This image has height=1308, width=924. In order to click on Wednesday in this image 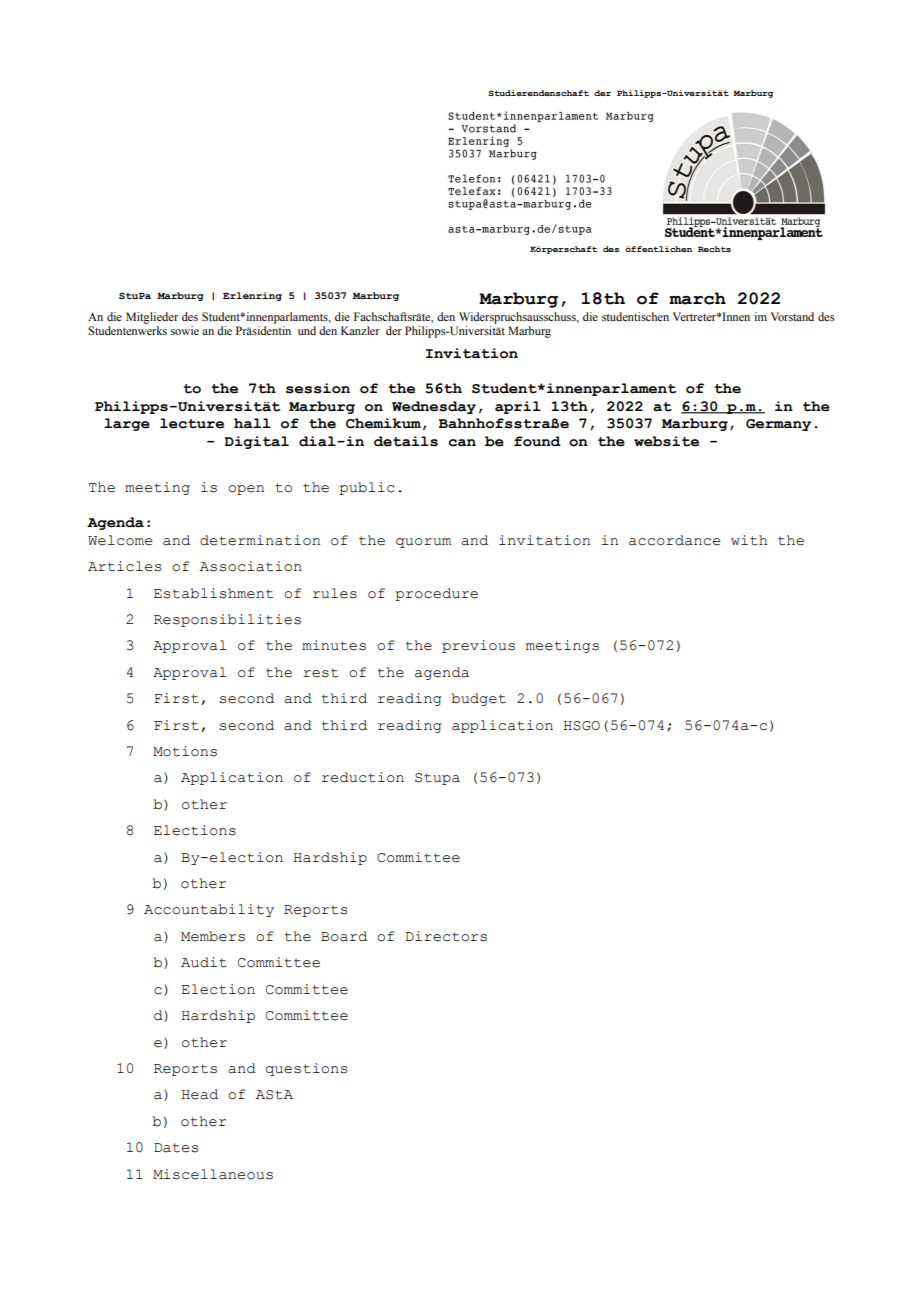, I will do `click(434, 407)`.
